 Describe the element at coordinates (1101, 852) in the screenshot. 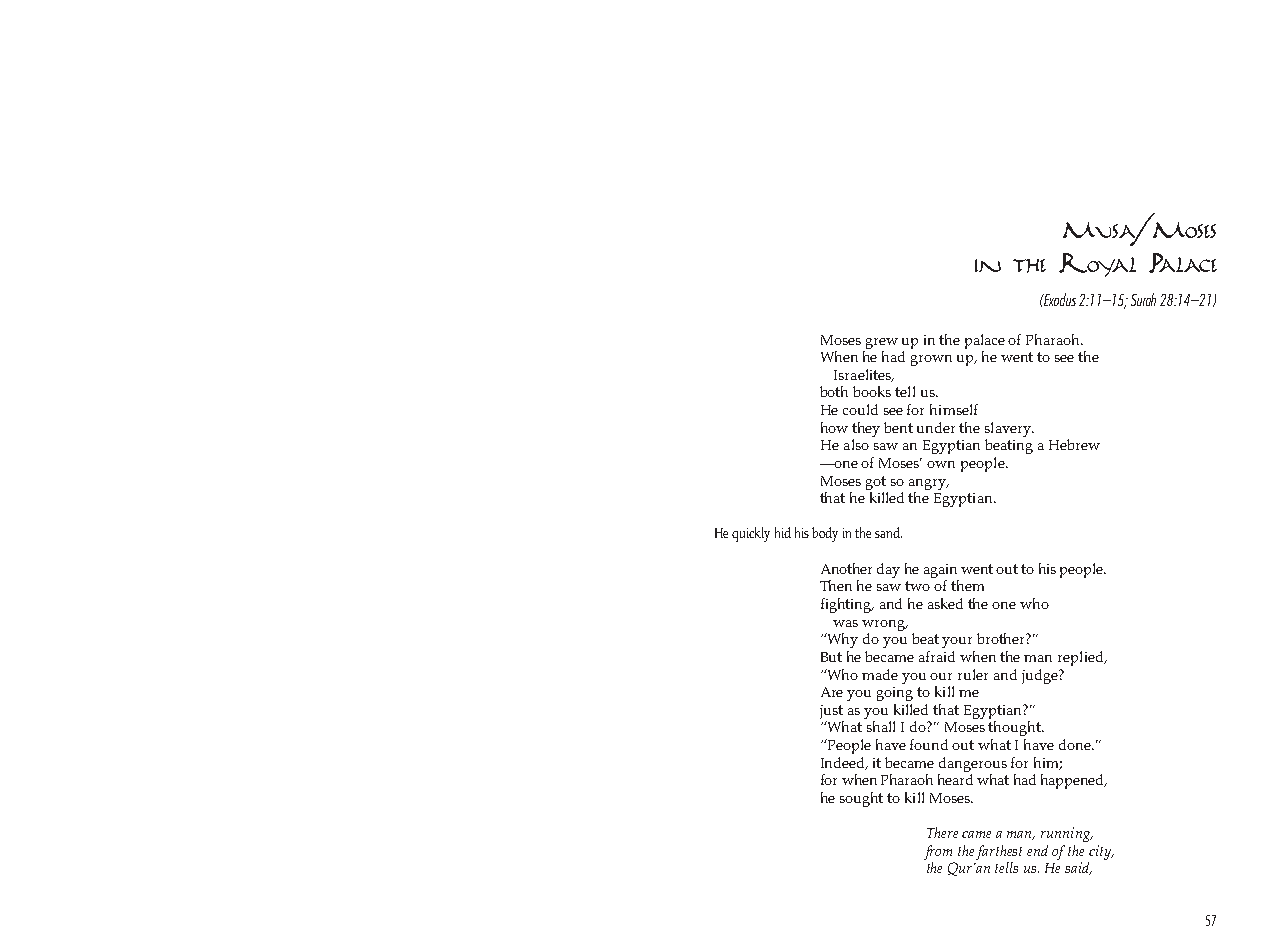

I see `city` at that location.
